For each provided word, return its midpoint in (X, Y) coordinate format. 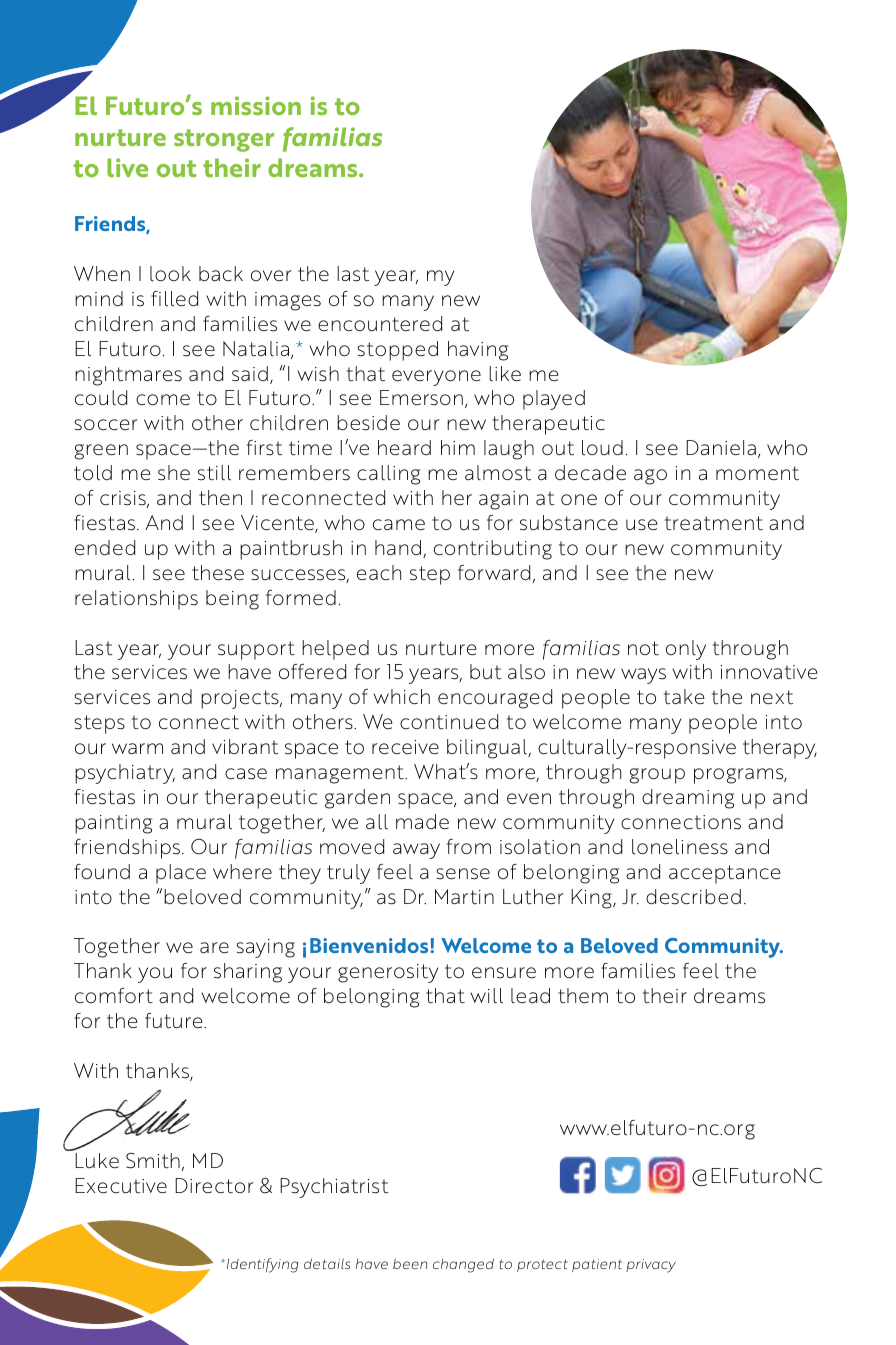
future (175, 1021)
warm (137, 749)
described (693, 897)
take (684, 697)
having (478, 351)
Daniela (721, 448)
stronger (224, 140)
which (402, 697)
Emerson (421, 398)
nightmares (128, 376)
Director (214, 1186)
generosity (388, 973)
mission (256, 105)
